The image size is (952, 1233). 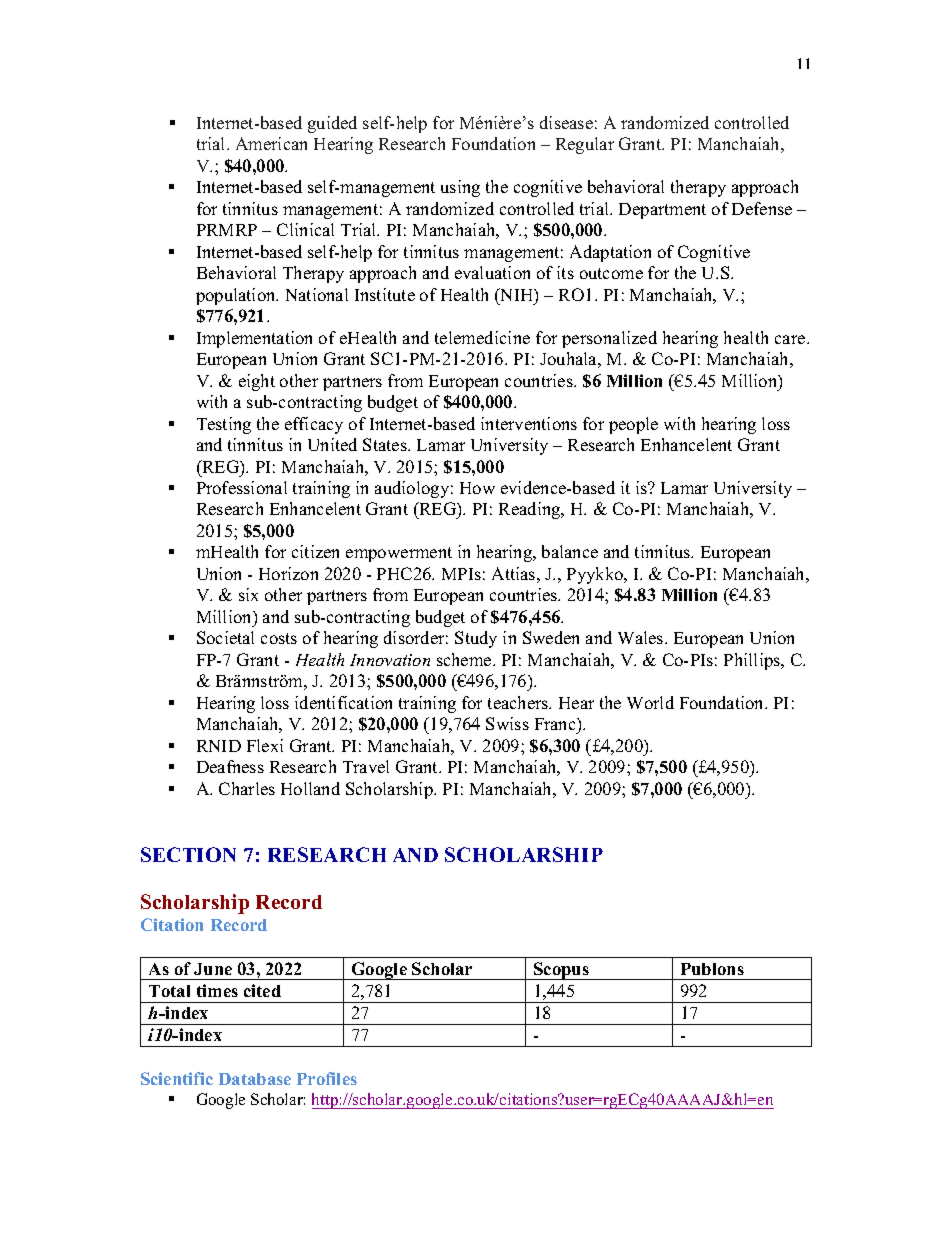 I want to click on Study, so click(x=476, y=639).
